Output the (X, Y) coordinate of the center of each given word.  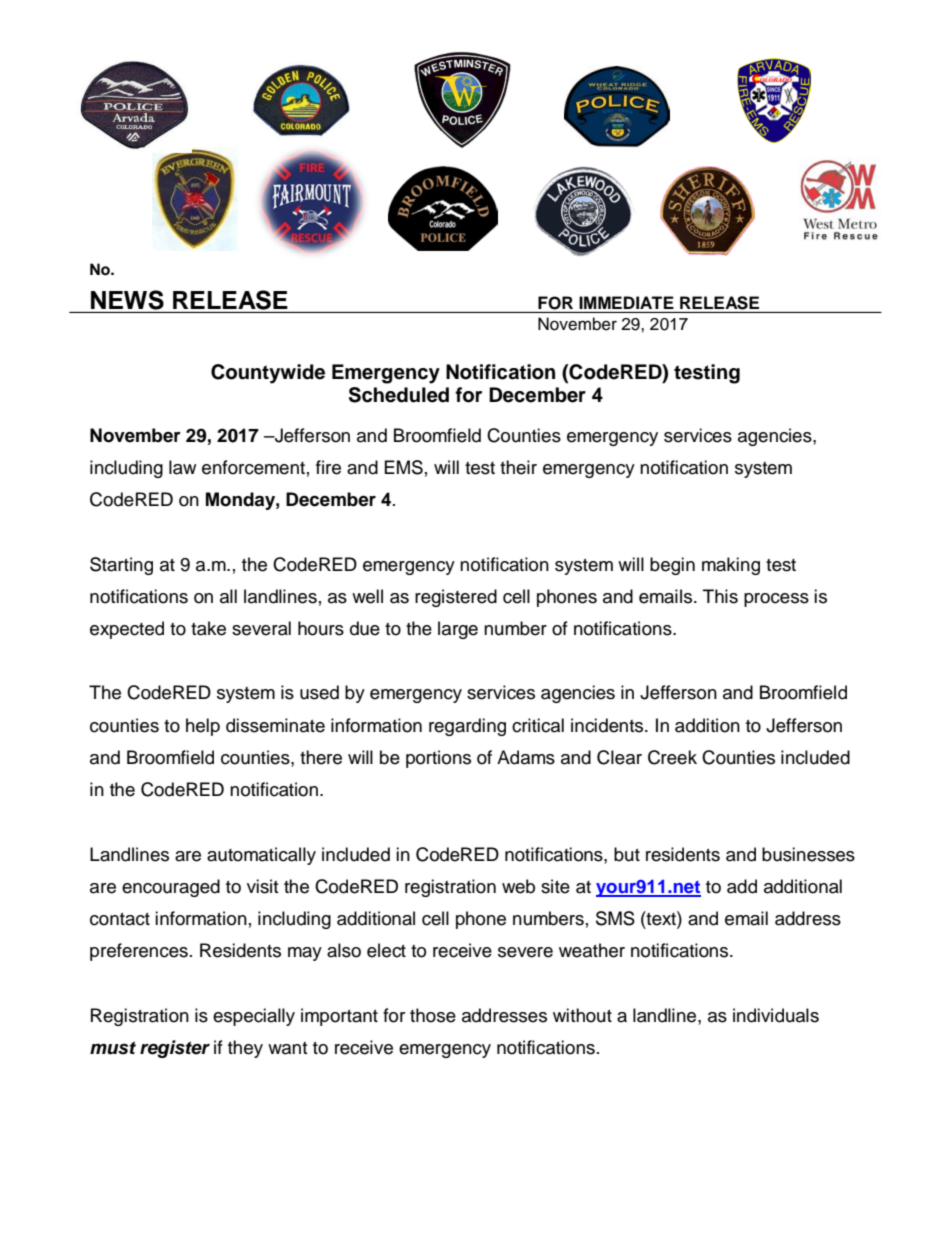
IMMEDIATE (626, 302)
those (433, 1015)
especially (254, 1017)
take (208, 628)
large (458, 630)
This (720, 596)
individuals (776, 1015)
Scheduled (399, 395)
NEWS (127, 300)
